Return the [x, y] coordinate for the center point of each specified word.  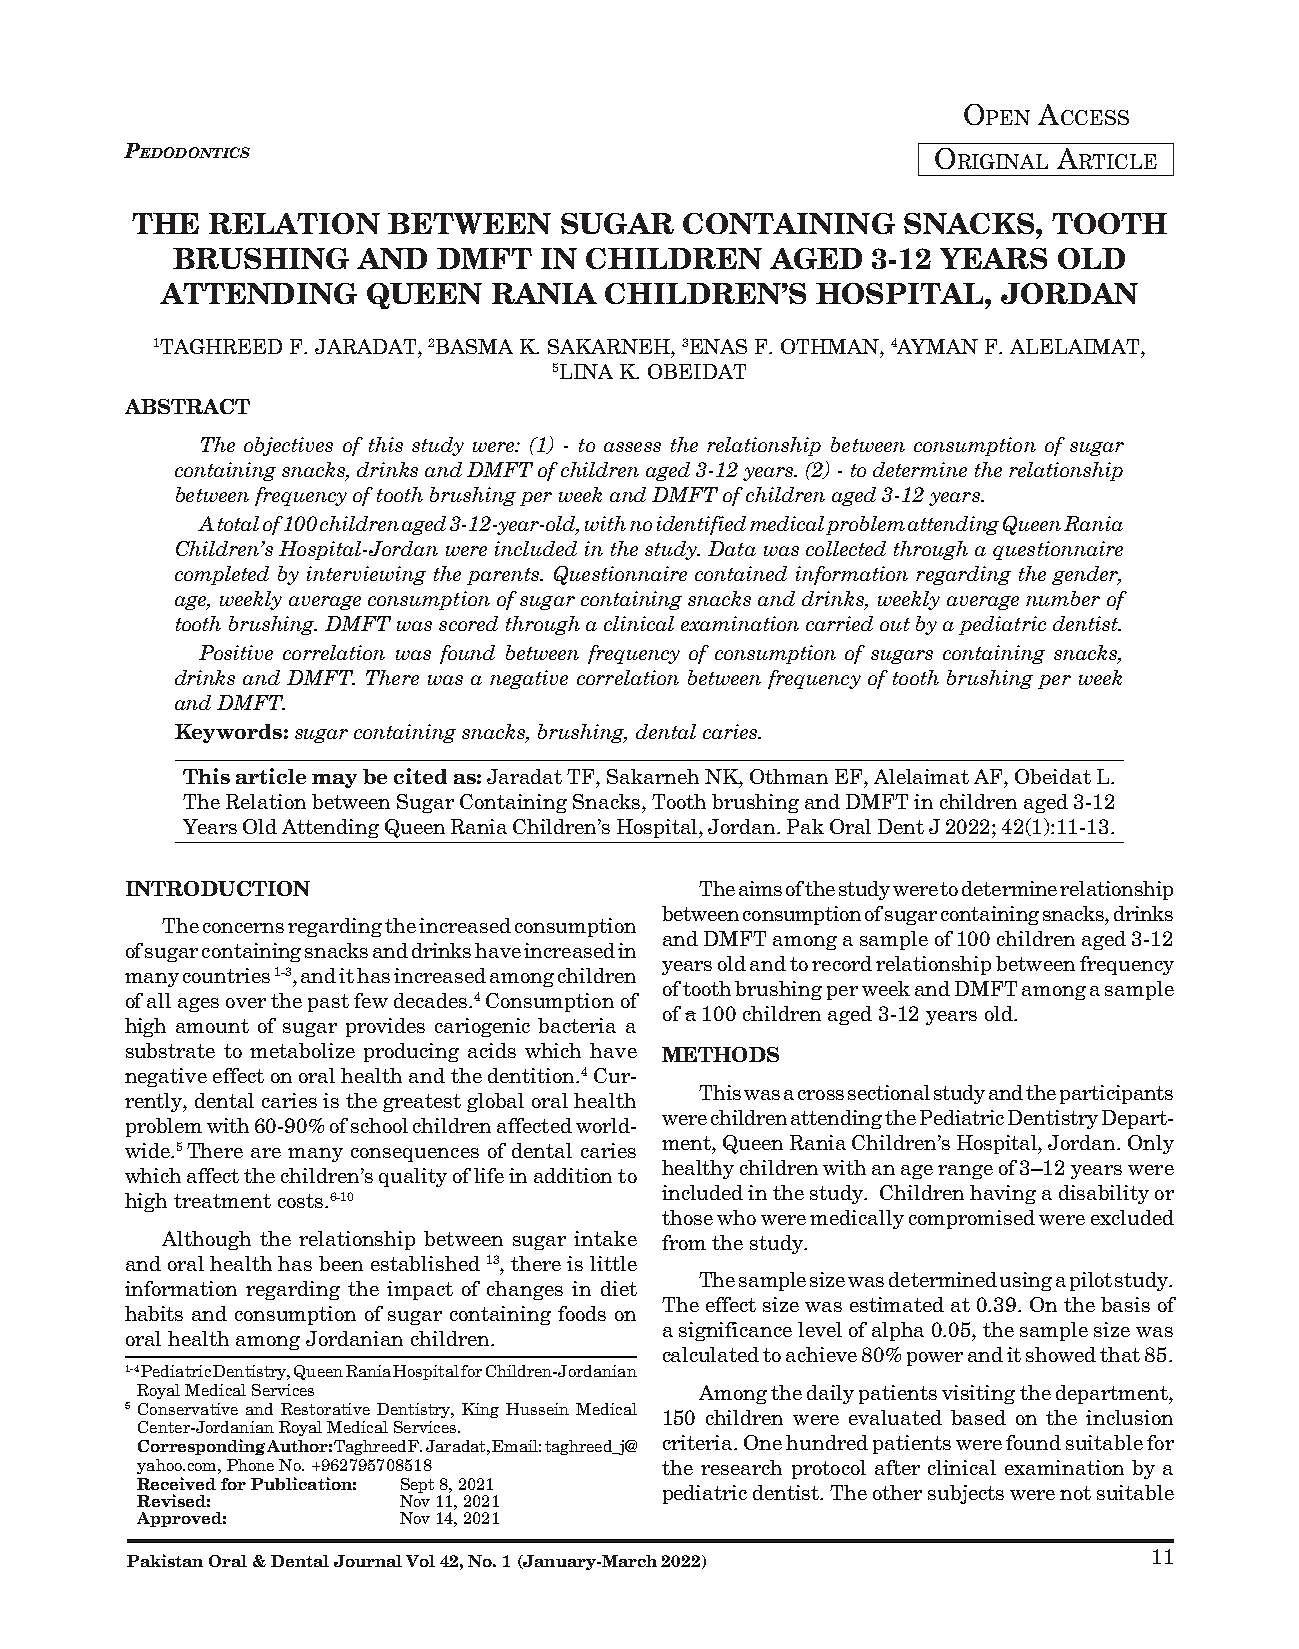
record [842, 963]
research [741, 1467]
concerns [243, 928]
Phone [250, 1465]
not [1075, 1493]
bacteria [577, 1025]
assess [632, 447]
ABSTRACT [187, 406]
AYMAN [937, 346]
